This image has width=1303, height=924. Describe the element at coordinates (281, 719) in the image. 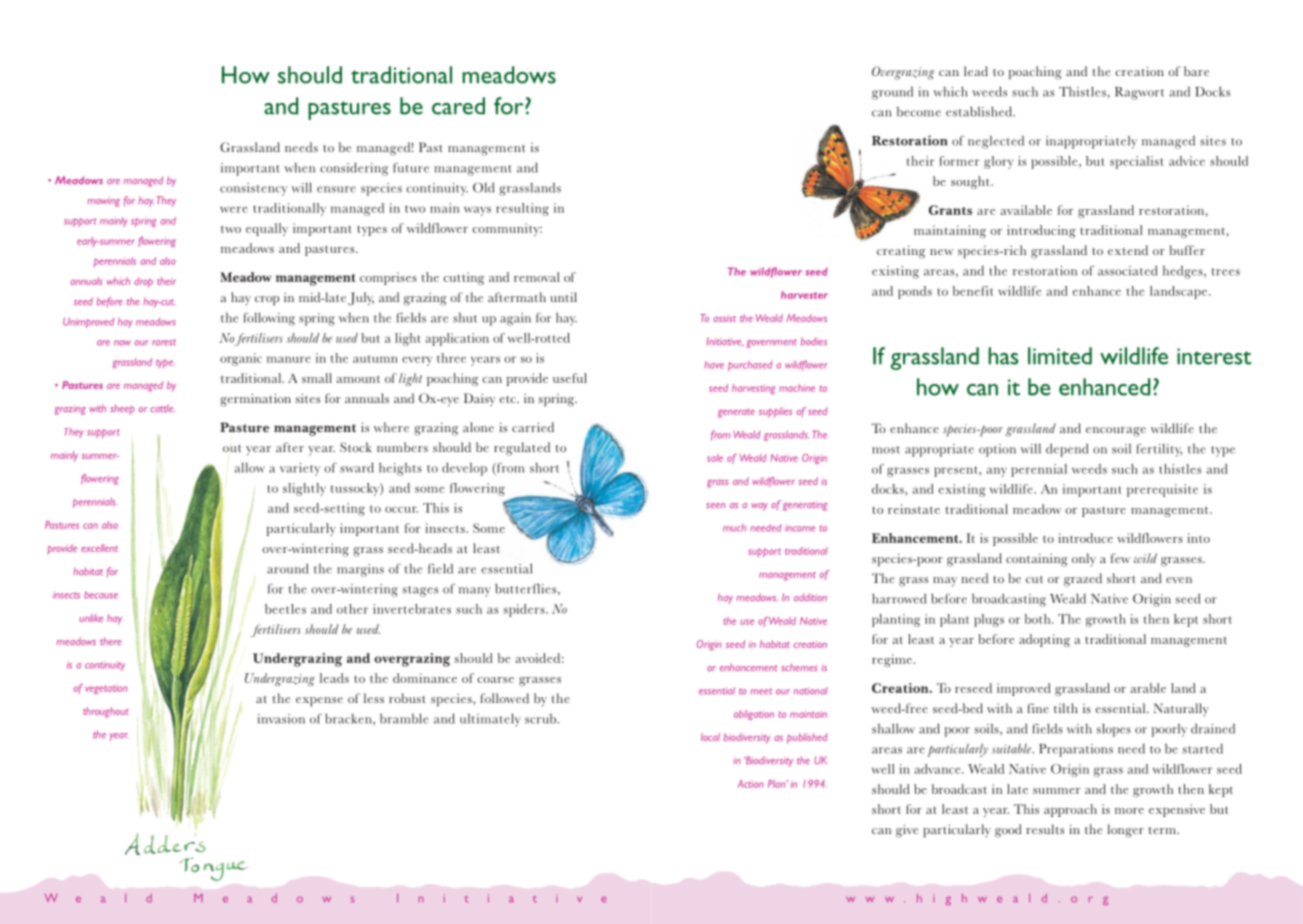

I see `invasion` at that location.
